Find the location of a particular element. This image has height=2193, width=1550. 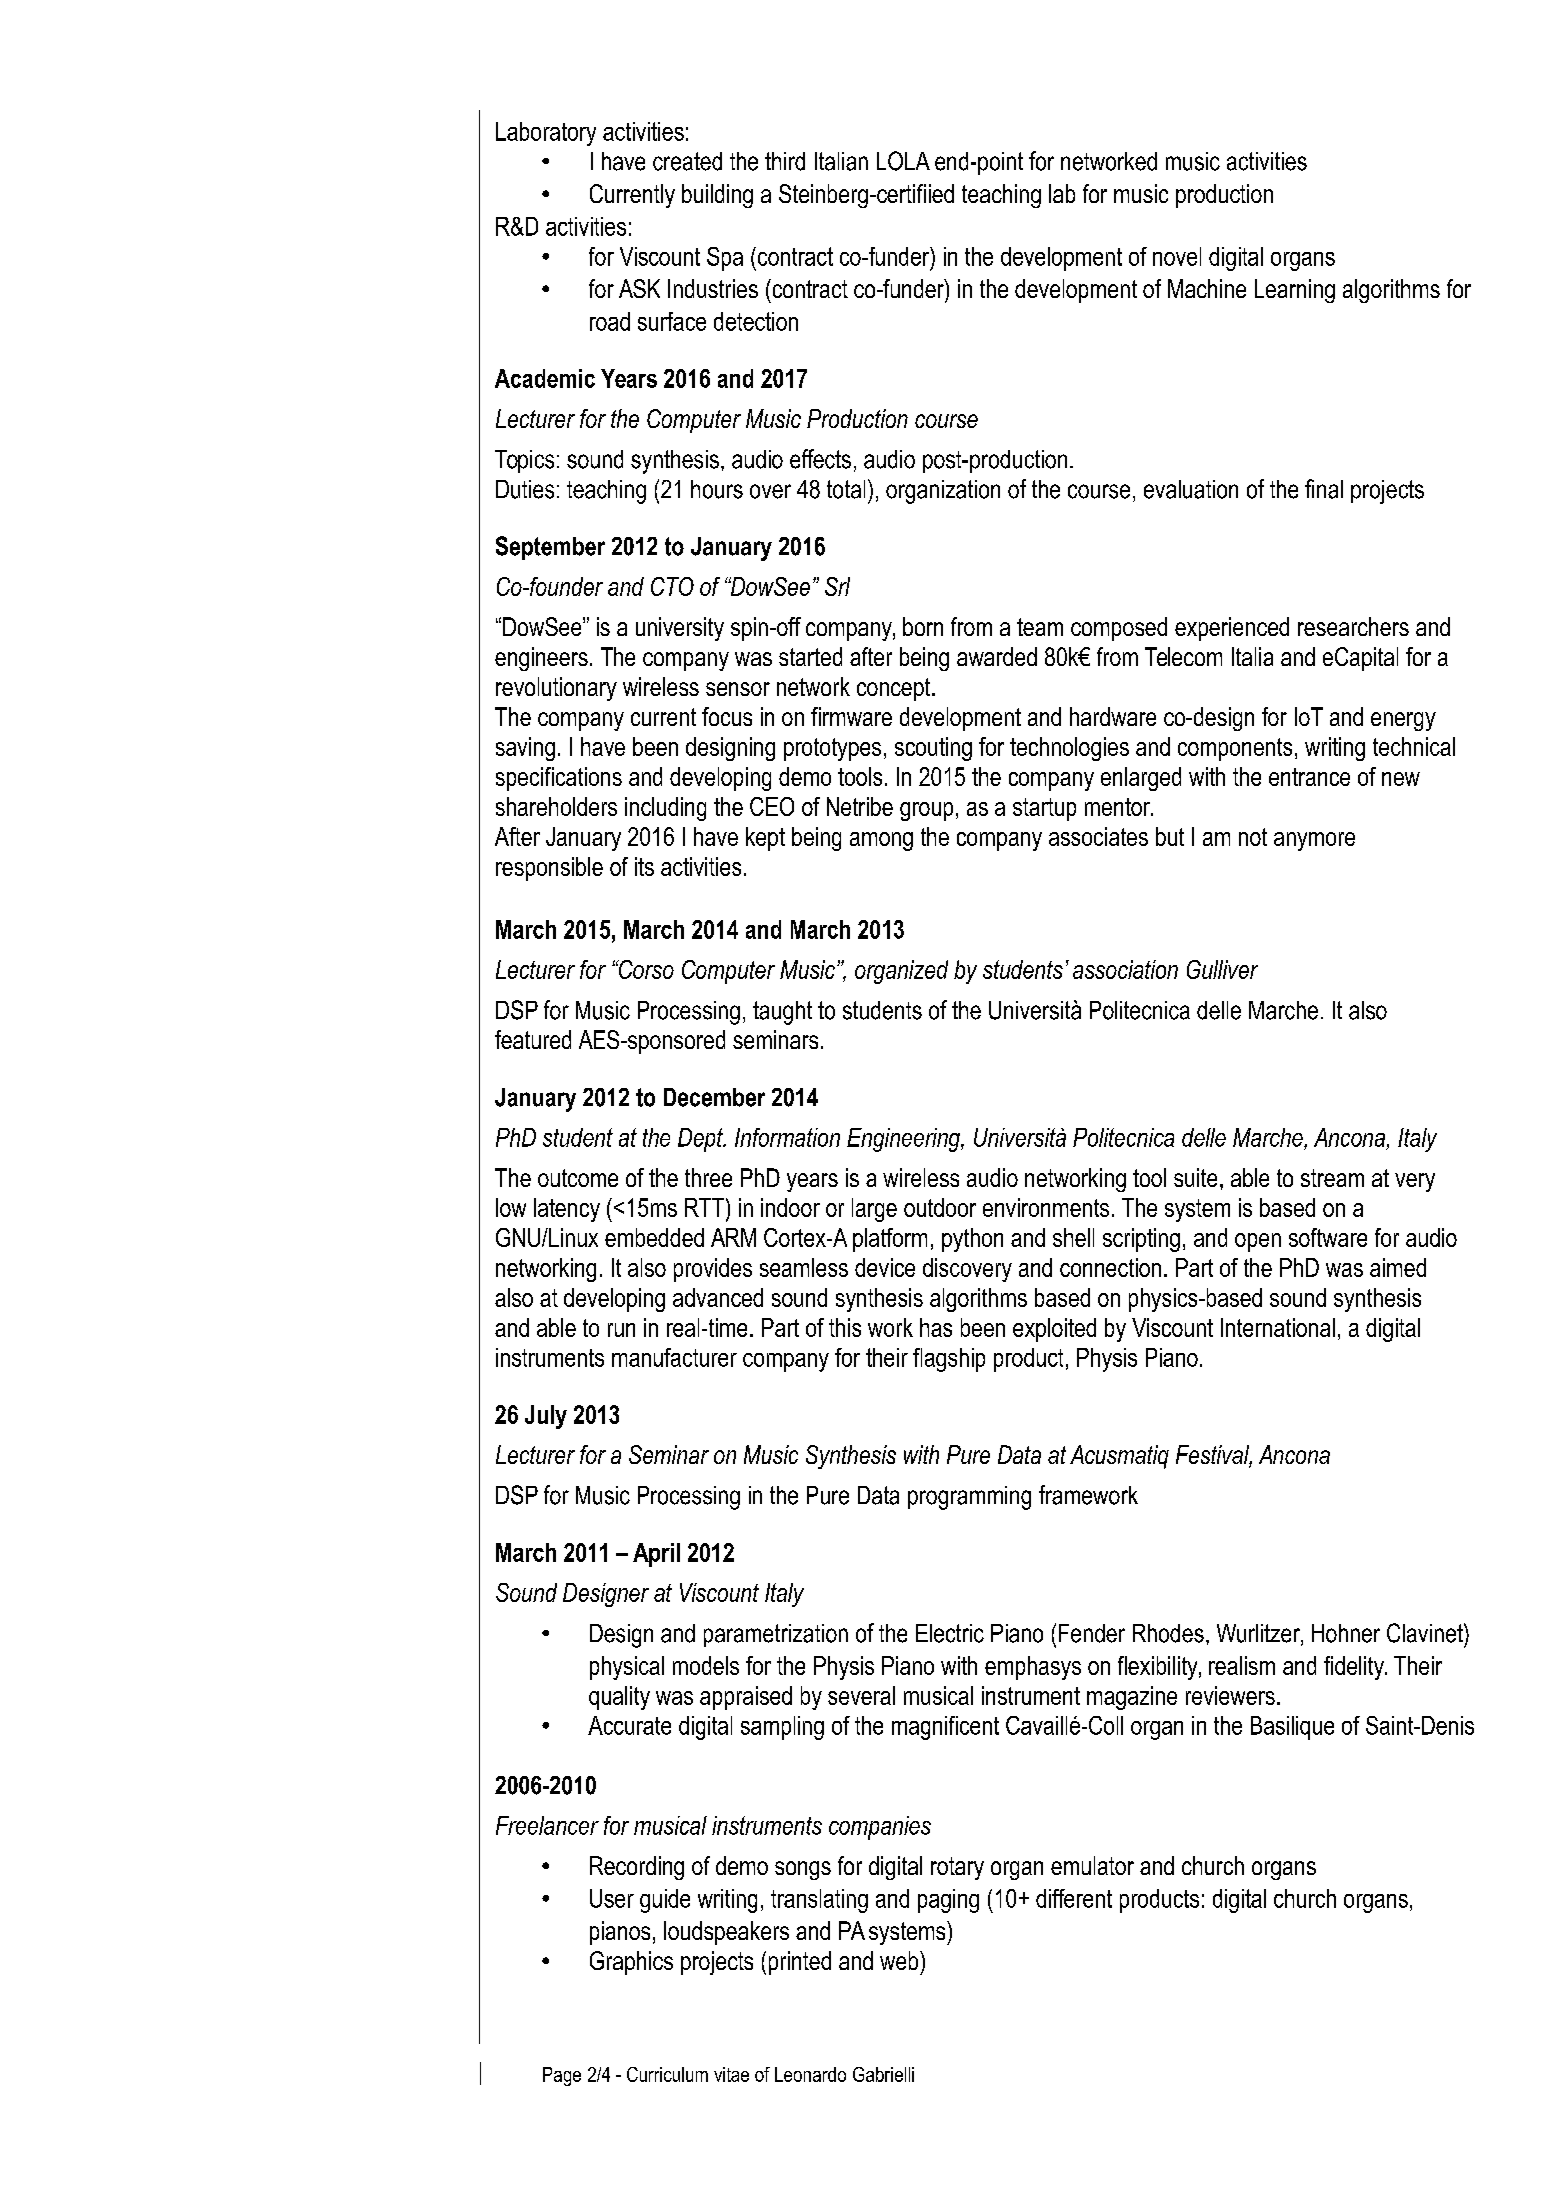

Graphics is located at coordinates (631, 1963).
